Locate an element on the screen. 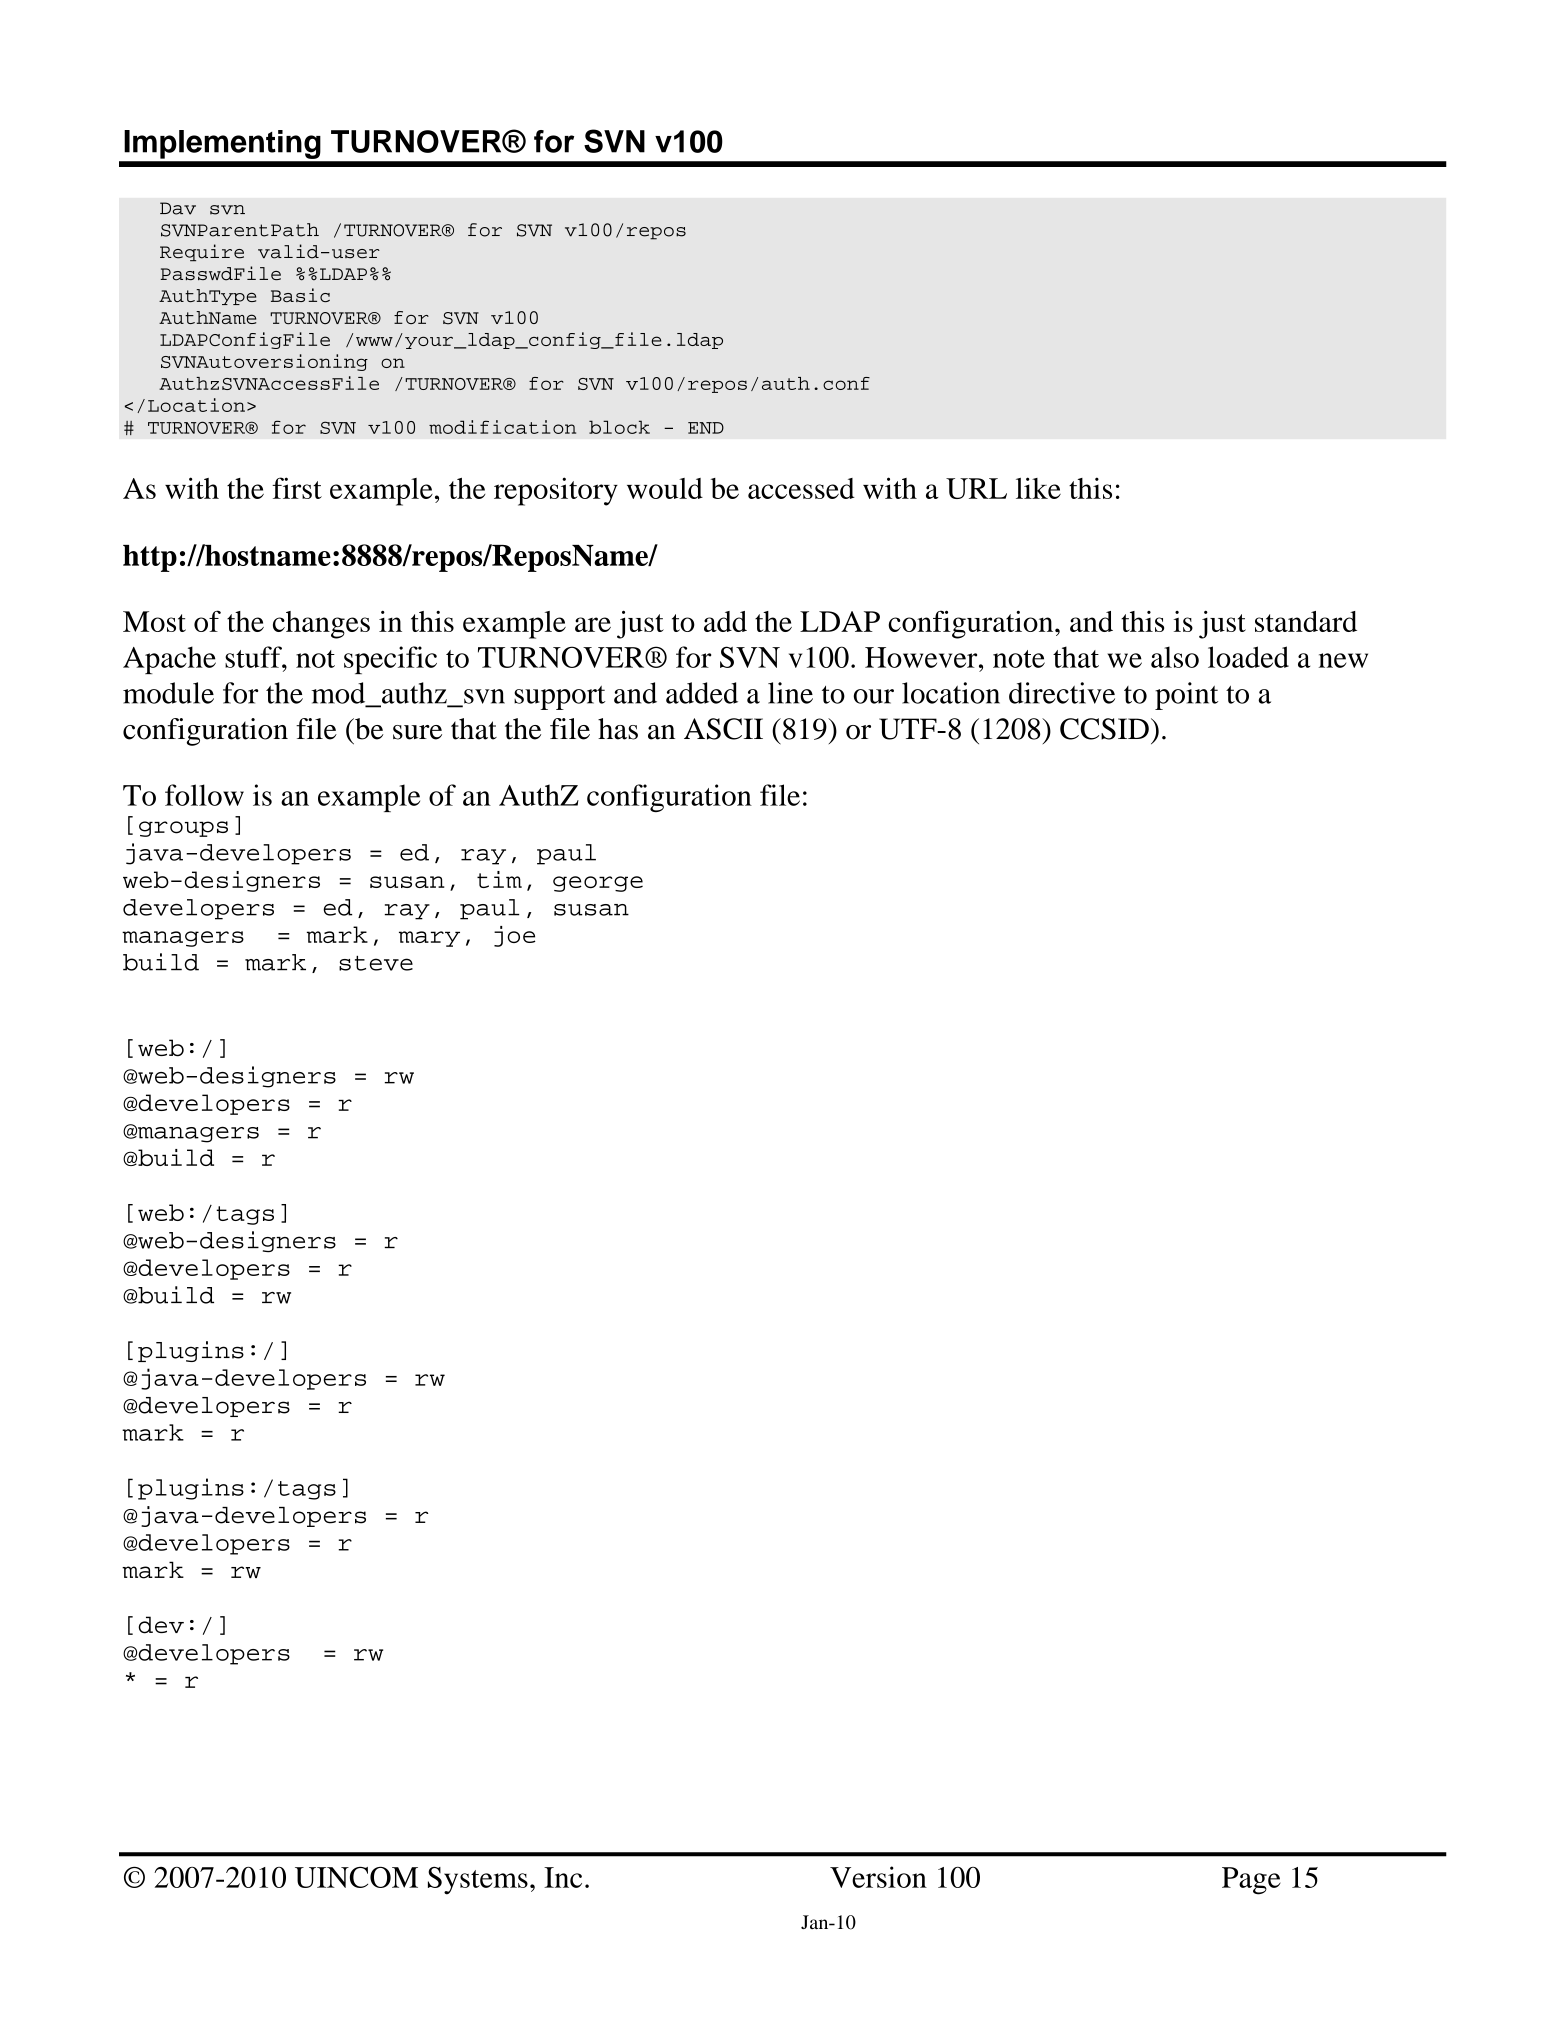 The width and height of the screenshot is (1565, 2026). tim is located at coordinates (499, 879).
